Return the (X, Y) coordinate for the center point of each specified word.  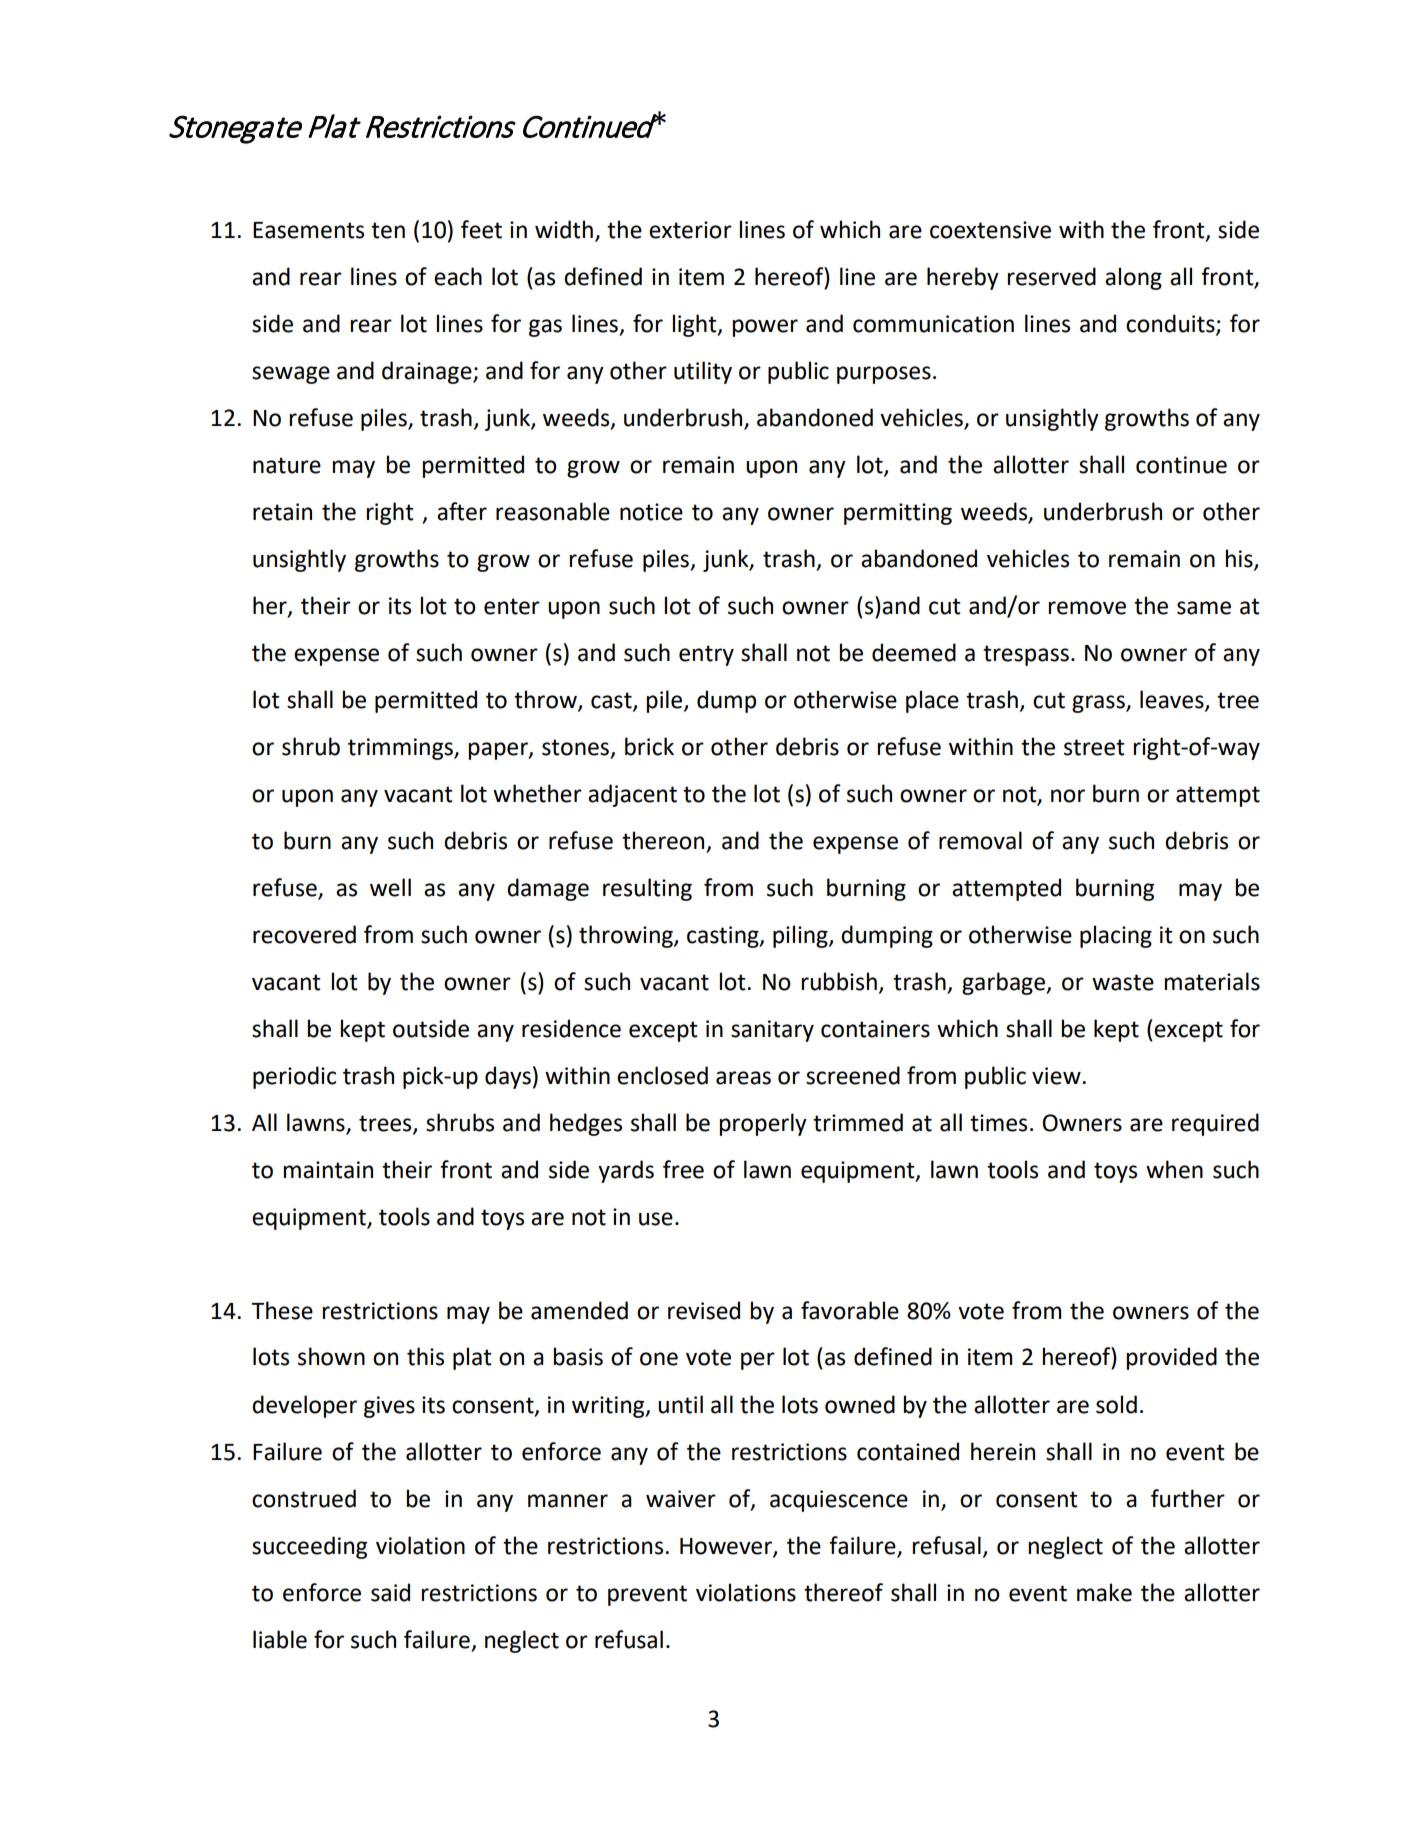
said (390, 1592)
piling (801, 936)
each (458, 276)
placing (1116, 936)
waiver (681, 1499)
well (390, 887)
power (765, 328)
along (1133, 278)
